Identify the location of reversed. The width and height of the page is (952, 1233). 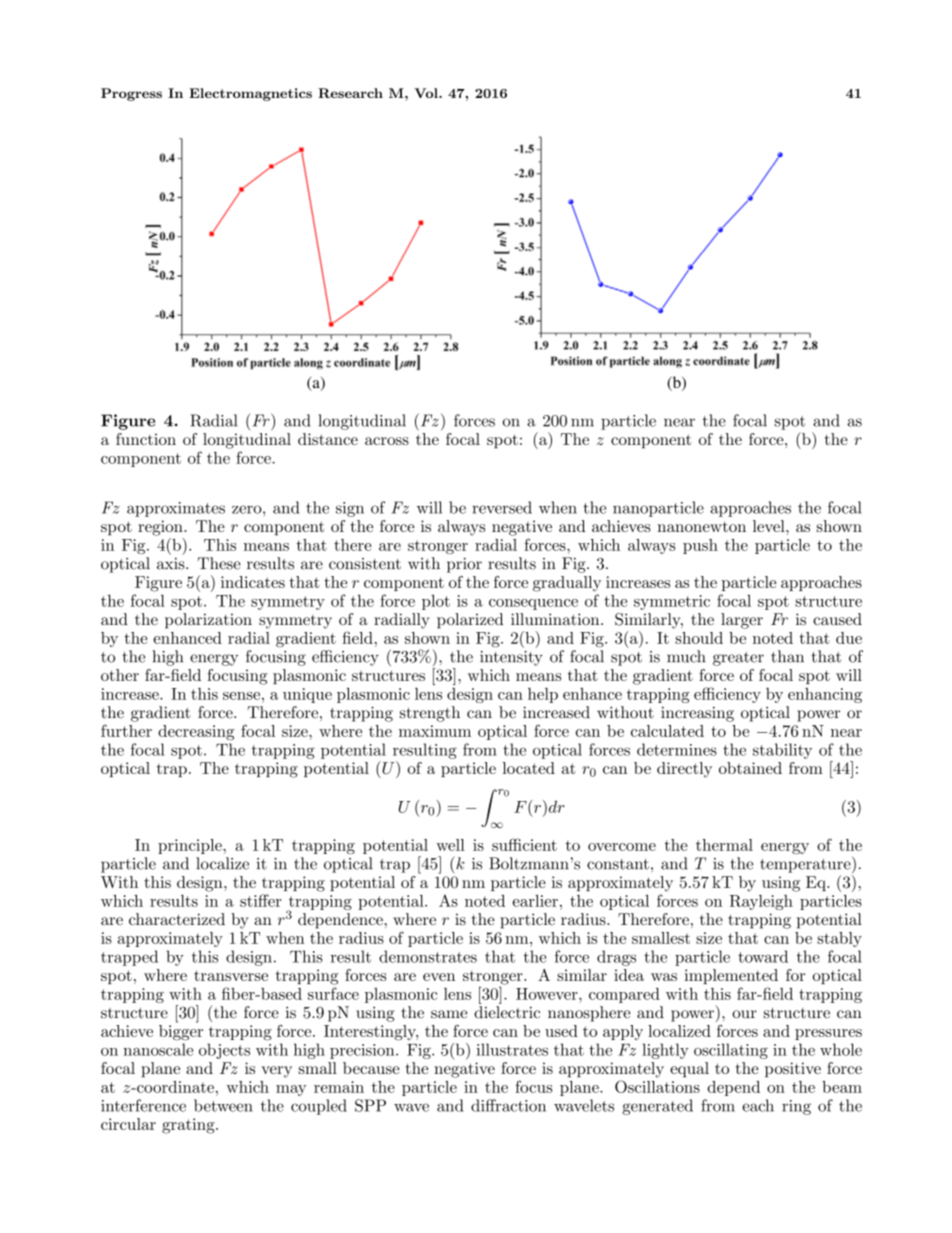
(502, 507).
